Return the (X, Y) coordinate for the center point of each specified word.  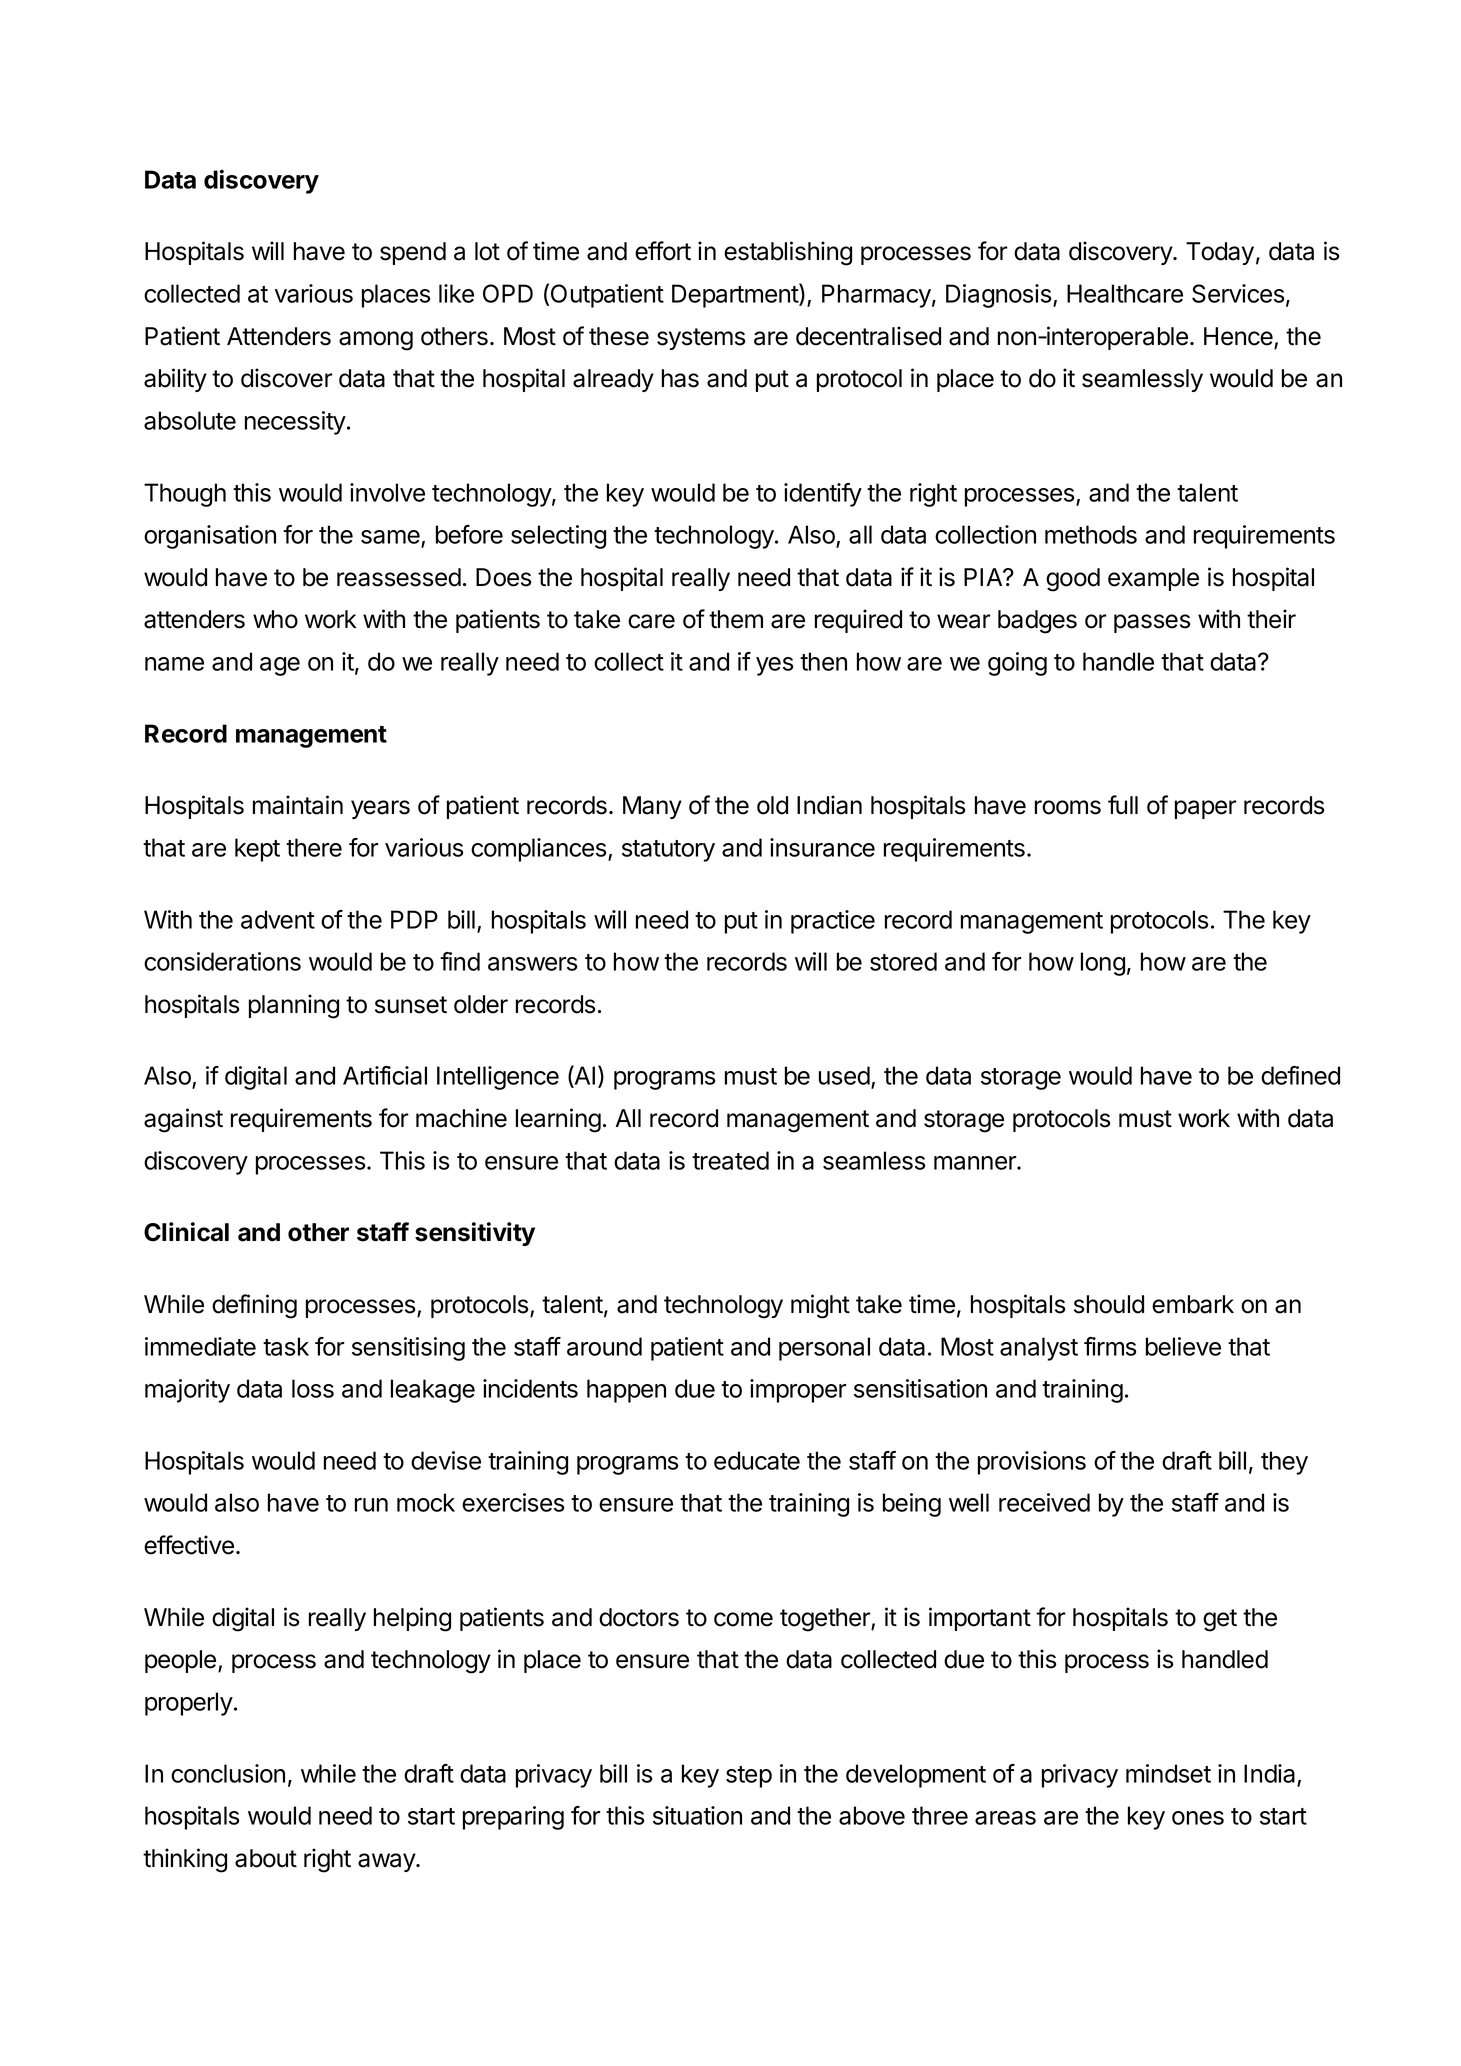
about (266, 1858)
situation (697, 1815)
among (376, 341)
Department (736, 295)
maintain (298, 805)
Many (652, 807)
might (820, 1306)
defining (254, 1306)
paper (1206, 809)
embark (1193, 1304)
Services (1238, 293)
